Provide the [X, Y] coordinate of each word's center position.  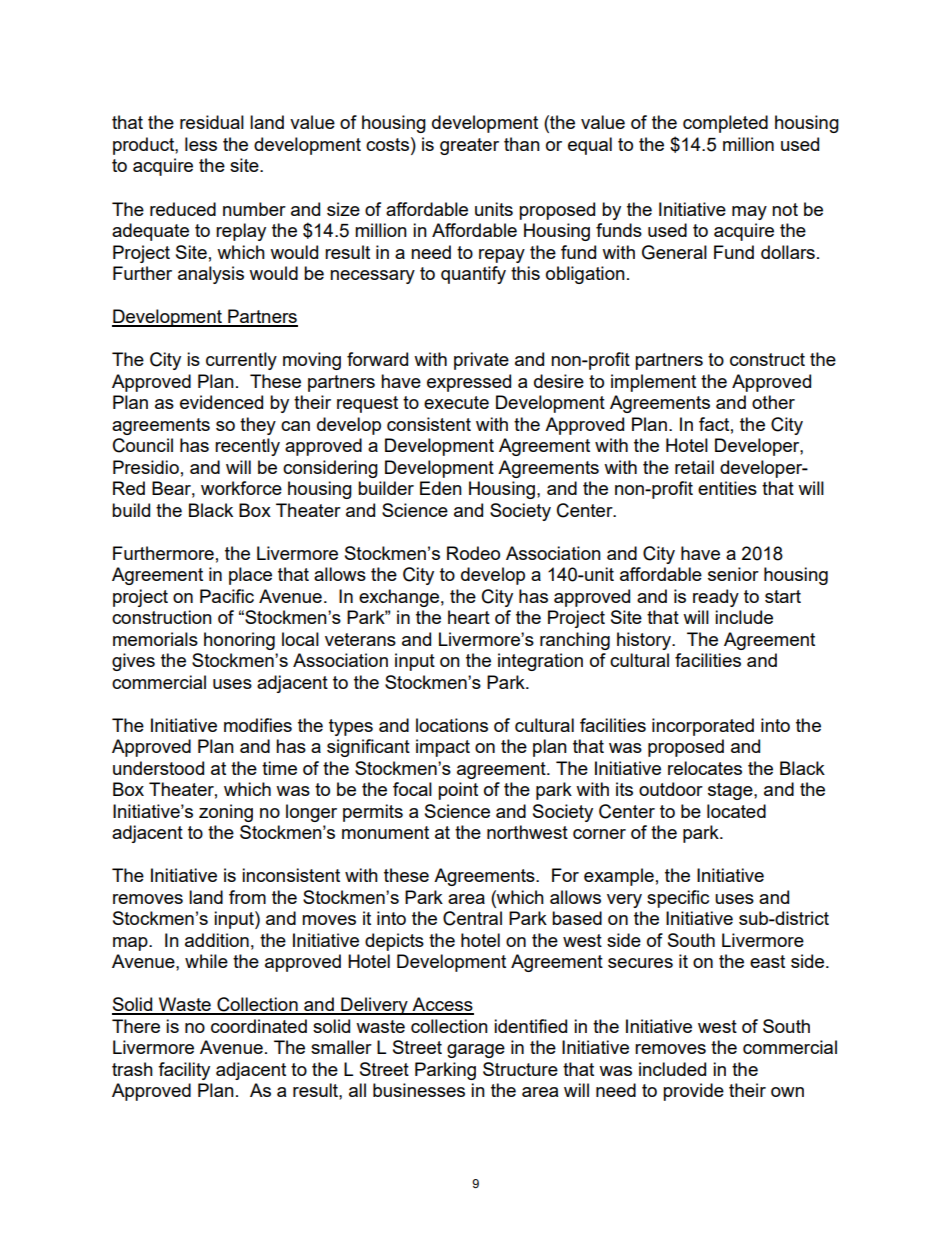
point [458, 791]
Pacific [227, 596]
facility [184, 1071]
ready [716, 598]
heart [469, 617]
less [201, 144]
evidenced [221, 402]
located [736, 811]
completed [725, 124]
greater [469, 146]
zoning [226, 813]
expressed [469, 383]
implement [653, 383]
